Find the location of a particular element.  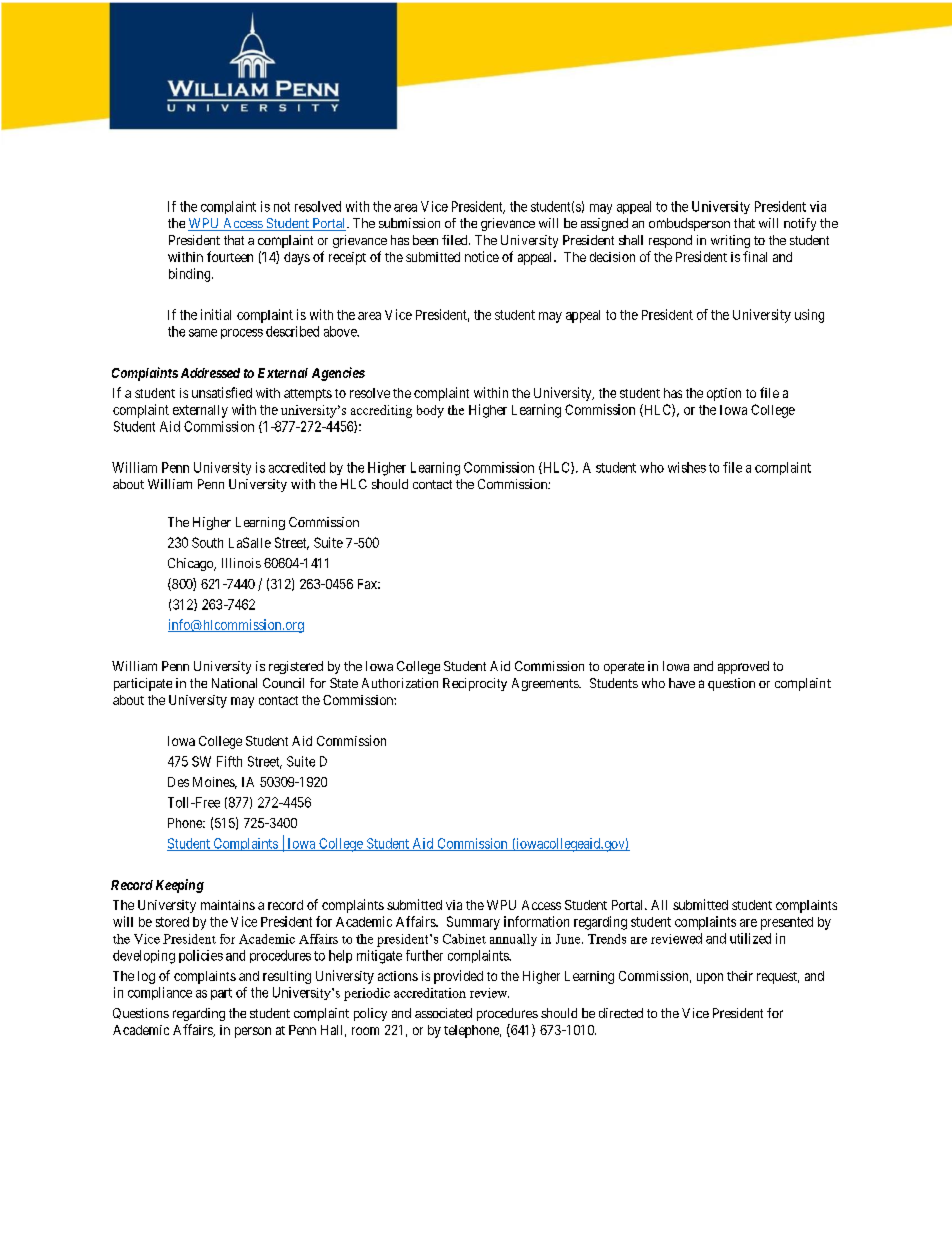

compliance is located at coordinates (160, 993).
